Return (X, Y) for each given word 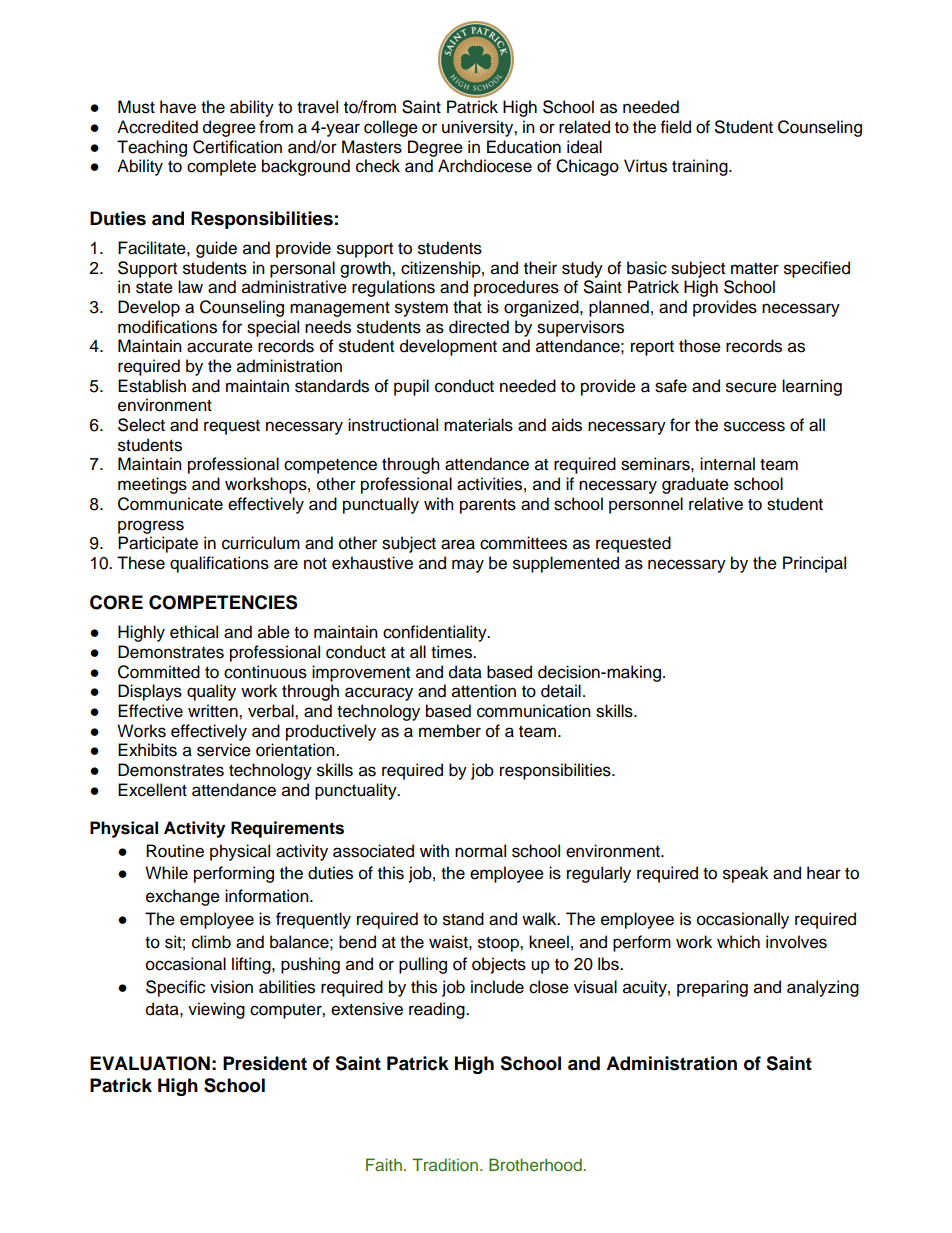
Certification (237, 147)
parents (488, 506)
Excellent (152, 790)
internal (727, 464)
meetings (152, 485)
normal (480, 851)
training (701, 167)
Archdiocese (485, 166)
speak (745, 874)
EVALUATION (150, 1063)
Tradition (445, 1164)
